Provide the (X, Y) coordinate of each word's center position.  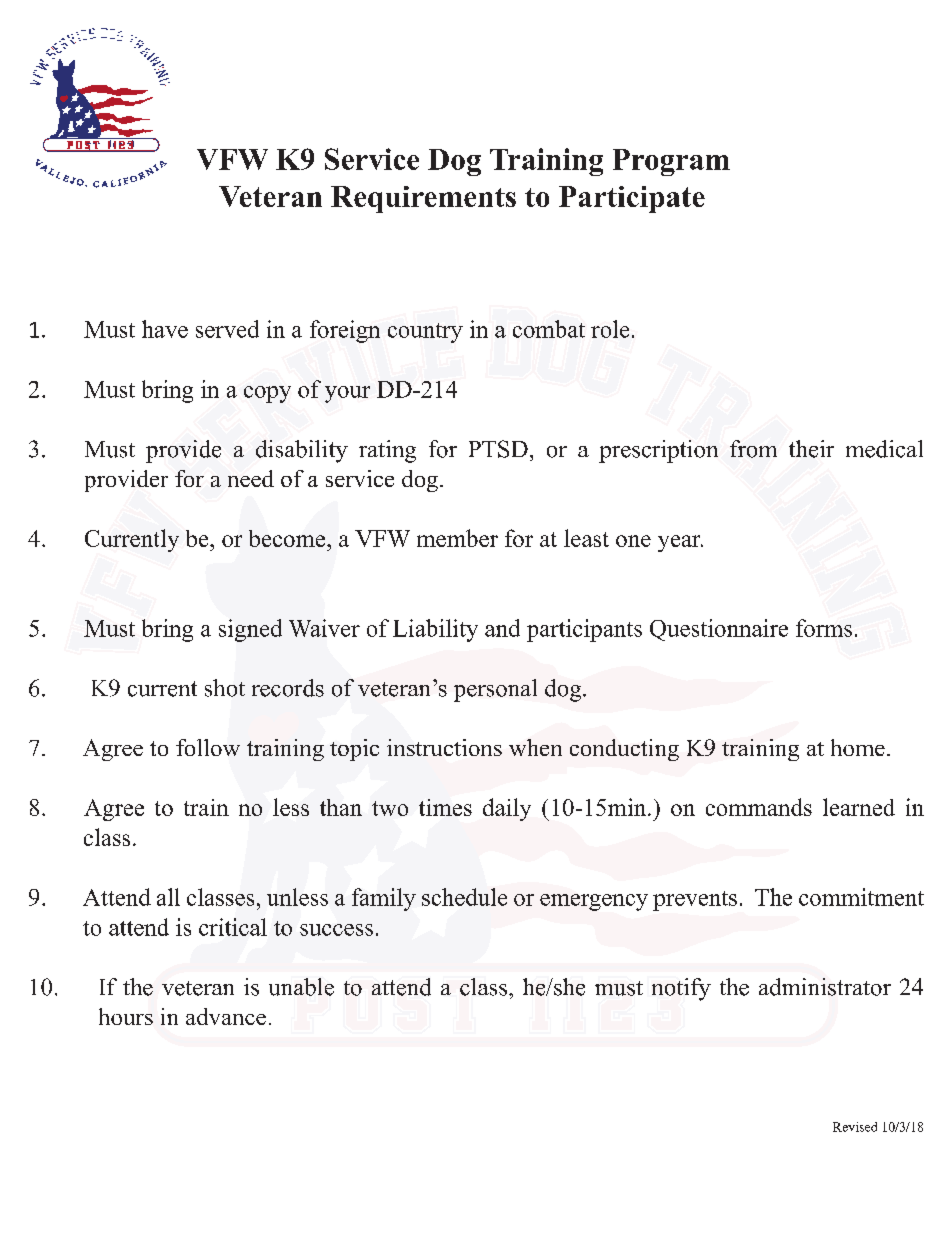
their (811, 449)
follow (208, 747)
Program (671, 162)
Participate (632, 199)
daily (507, 809)
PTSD (498, 449)
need (251, 478)
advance (226, 1016)
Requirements (423, 199)
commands (759, 807)
